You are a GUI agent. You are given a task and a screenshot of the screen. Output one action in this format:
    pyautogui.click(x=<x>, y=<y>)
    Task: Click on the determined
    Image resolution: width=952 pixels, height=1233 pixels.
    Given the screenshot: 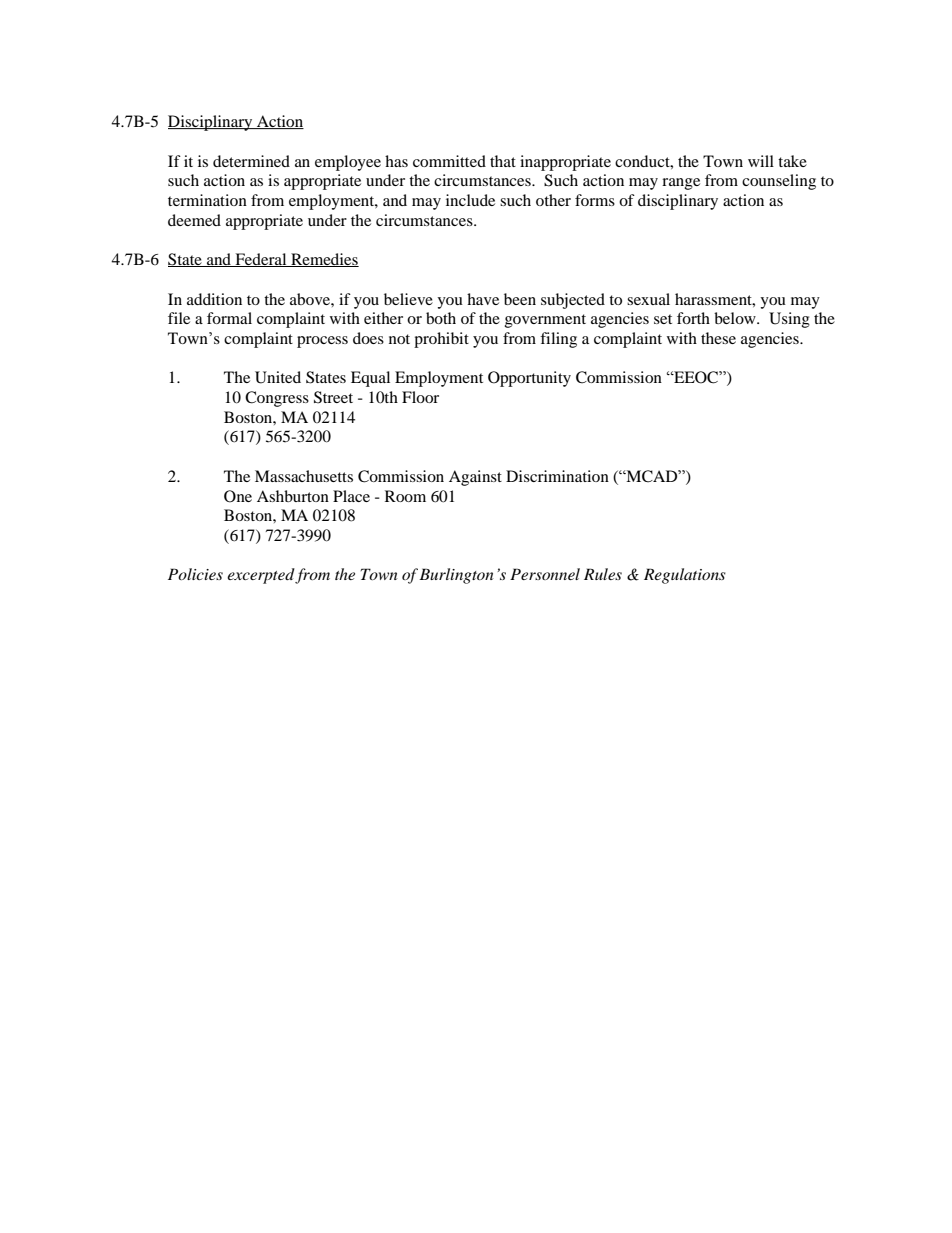 What is the action you would take?
    pyautogui.click(x=251, y=161)
